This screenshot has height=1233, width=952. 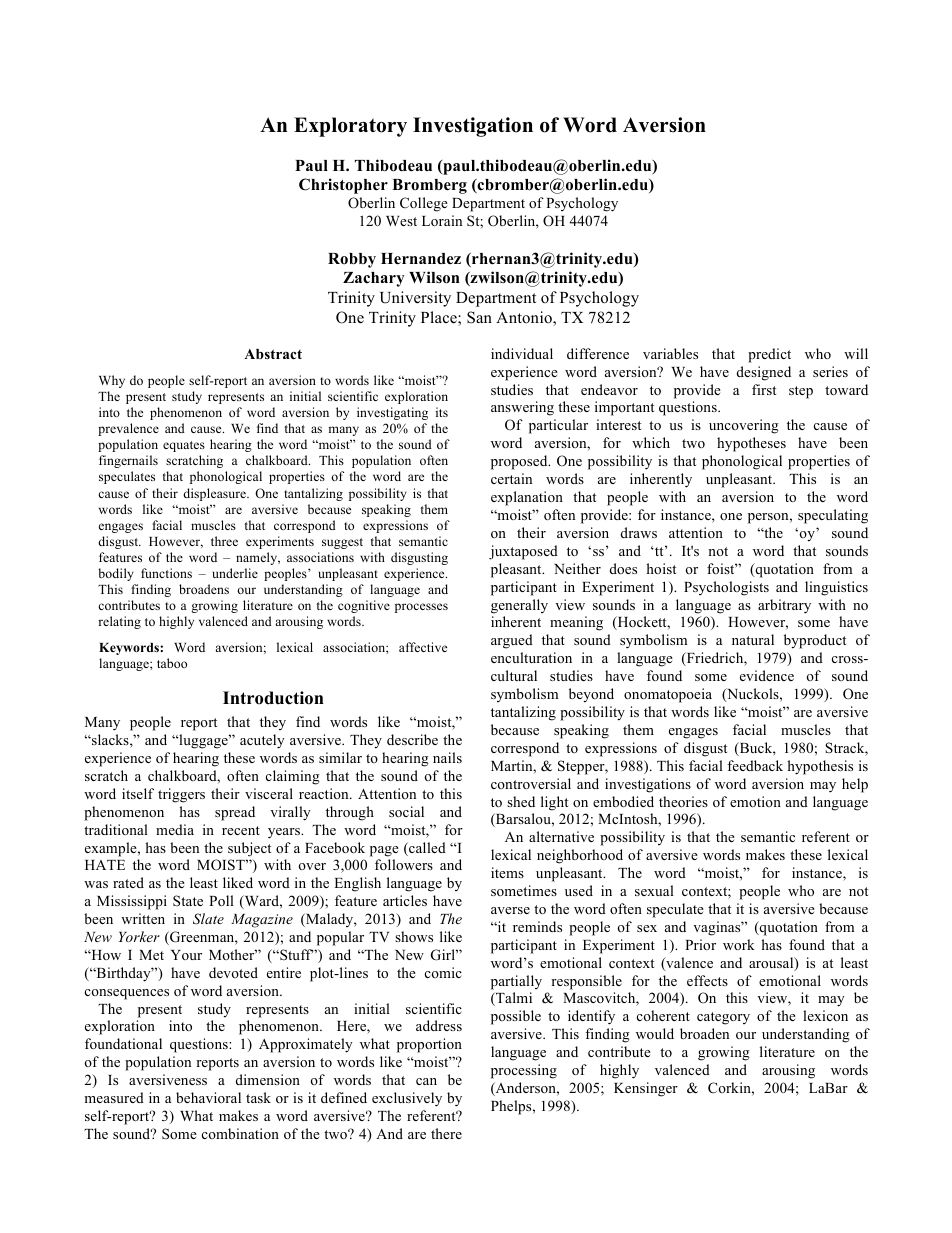 What do you see at coordinates (507, 872) in the screenshot?
I see `items` at bounding box center [507, 872].
